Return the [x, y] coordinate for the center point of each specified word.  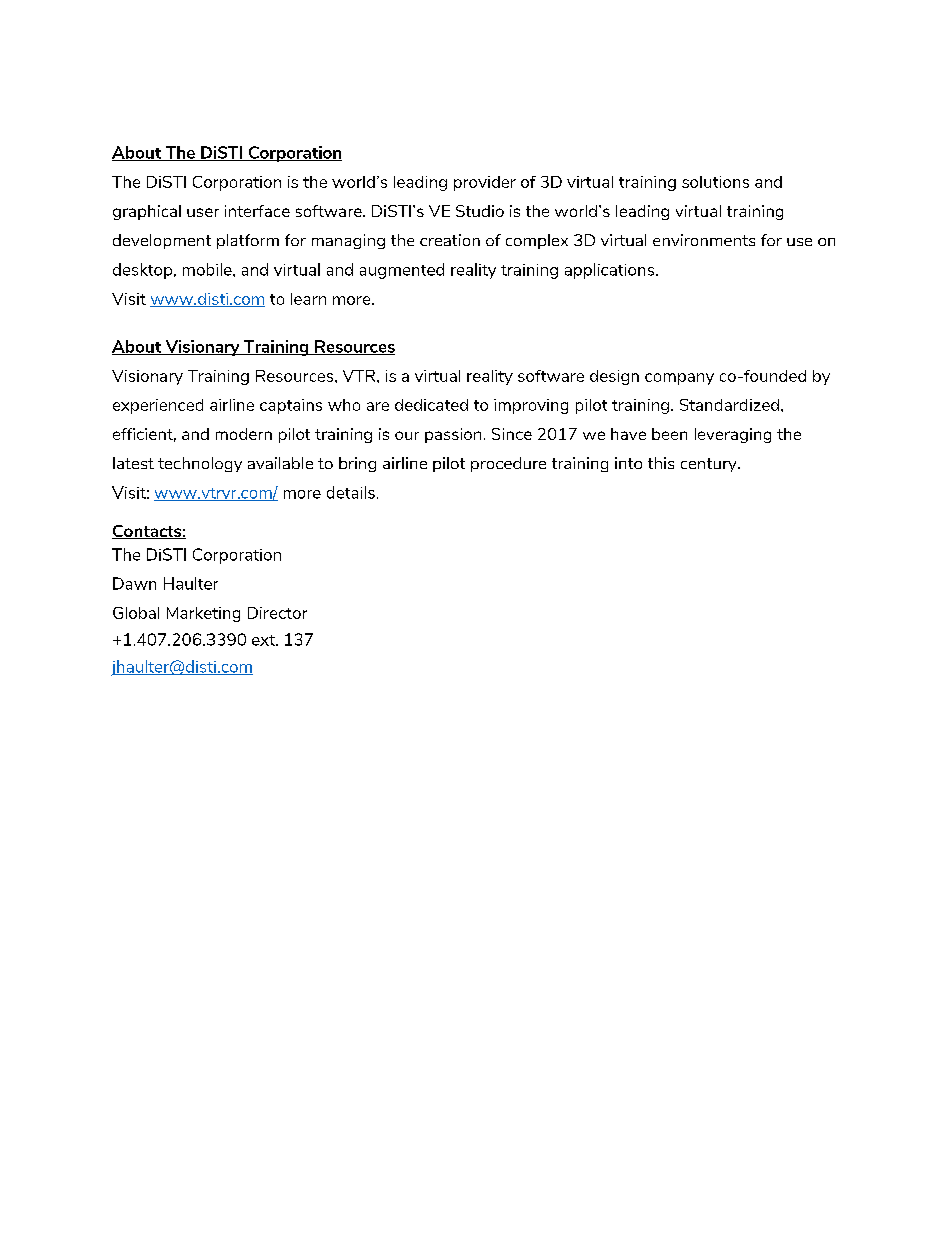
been [669, 434]
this [661, 463]
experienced [158, 406]
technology [200, 464]
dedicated [431, 405]
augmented [402, 271]
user [203, 212]
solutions [715, 182]
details [351, 492]
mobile [208, 269]
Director [277, 613]
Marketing [203, 614]
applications [611, 271]
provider [485, 183]
